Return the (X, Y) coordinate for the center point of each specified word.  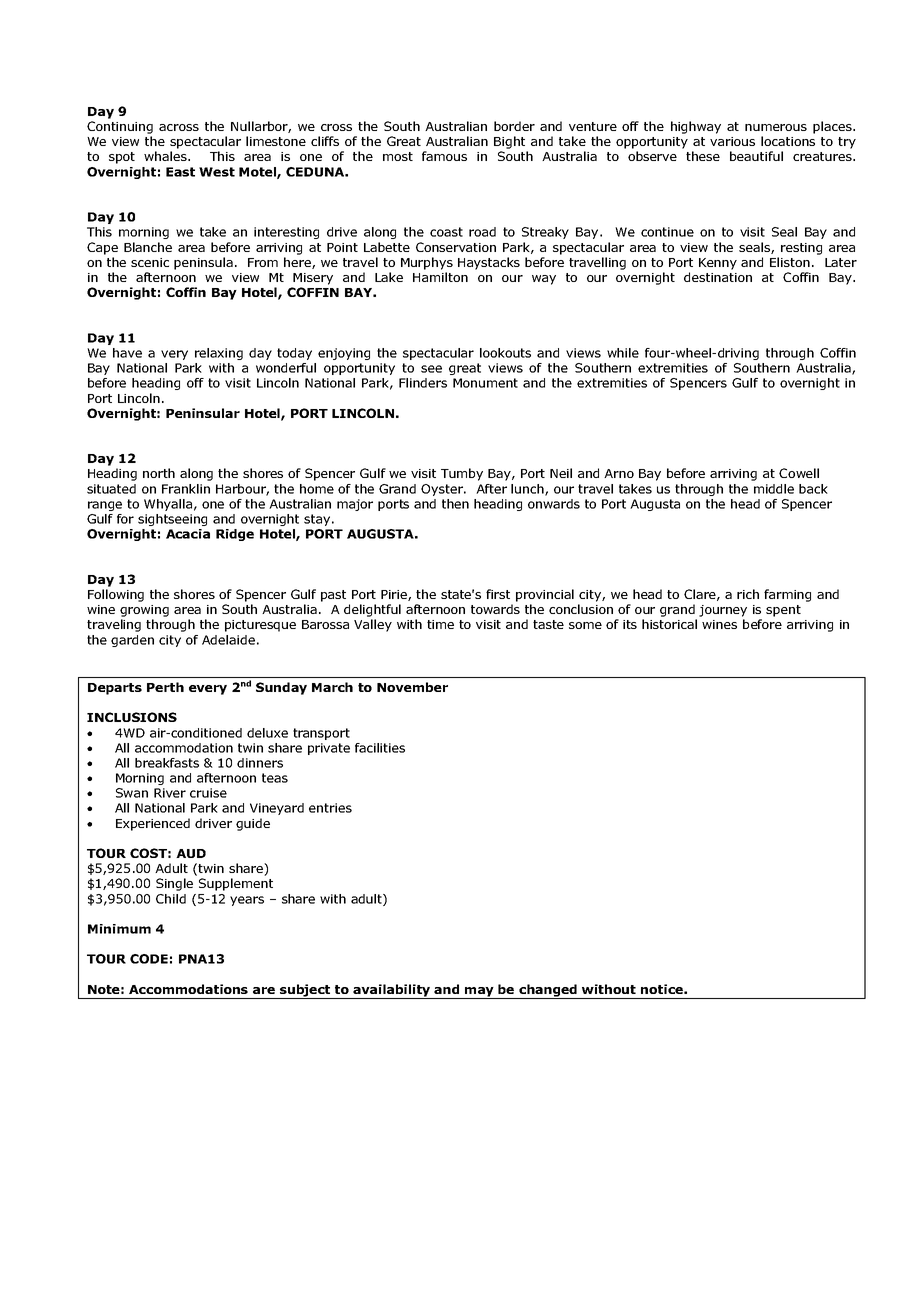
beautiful (756, 156)
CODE (149, 959)
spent (783, 611)
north (159, 473)
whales (166, 156)
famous (444, 156)
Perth (165, 687)
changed (548, 991)
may (479, 993)
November (412, 687)
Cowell (799, 473)
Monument (485, 383)
